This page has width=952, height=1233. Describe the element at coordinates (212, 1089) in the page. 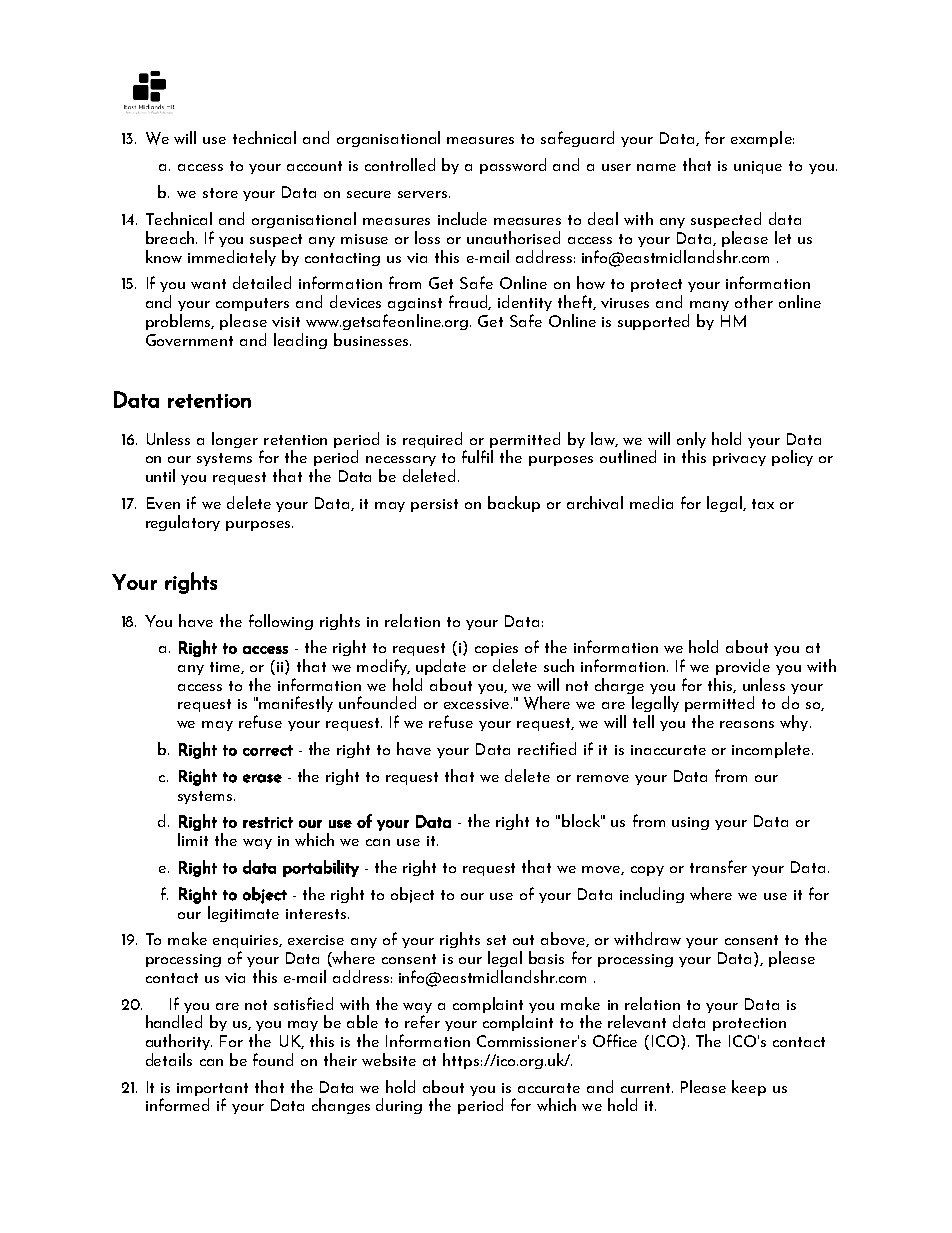

I see `important` at that location.
